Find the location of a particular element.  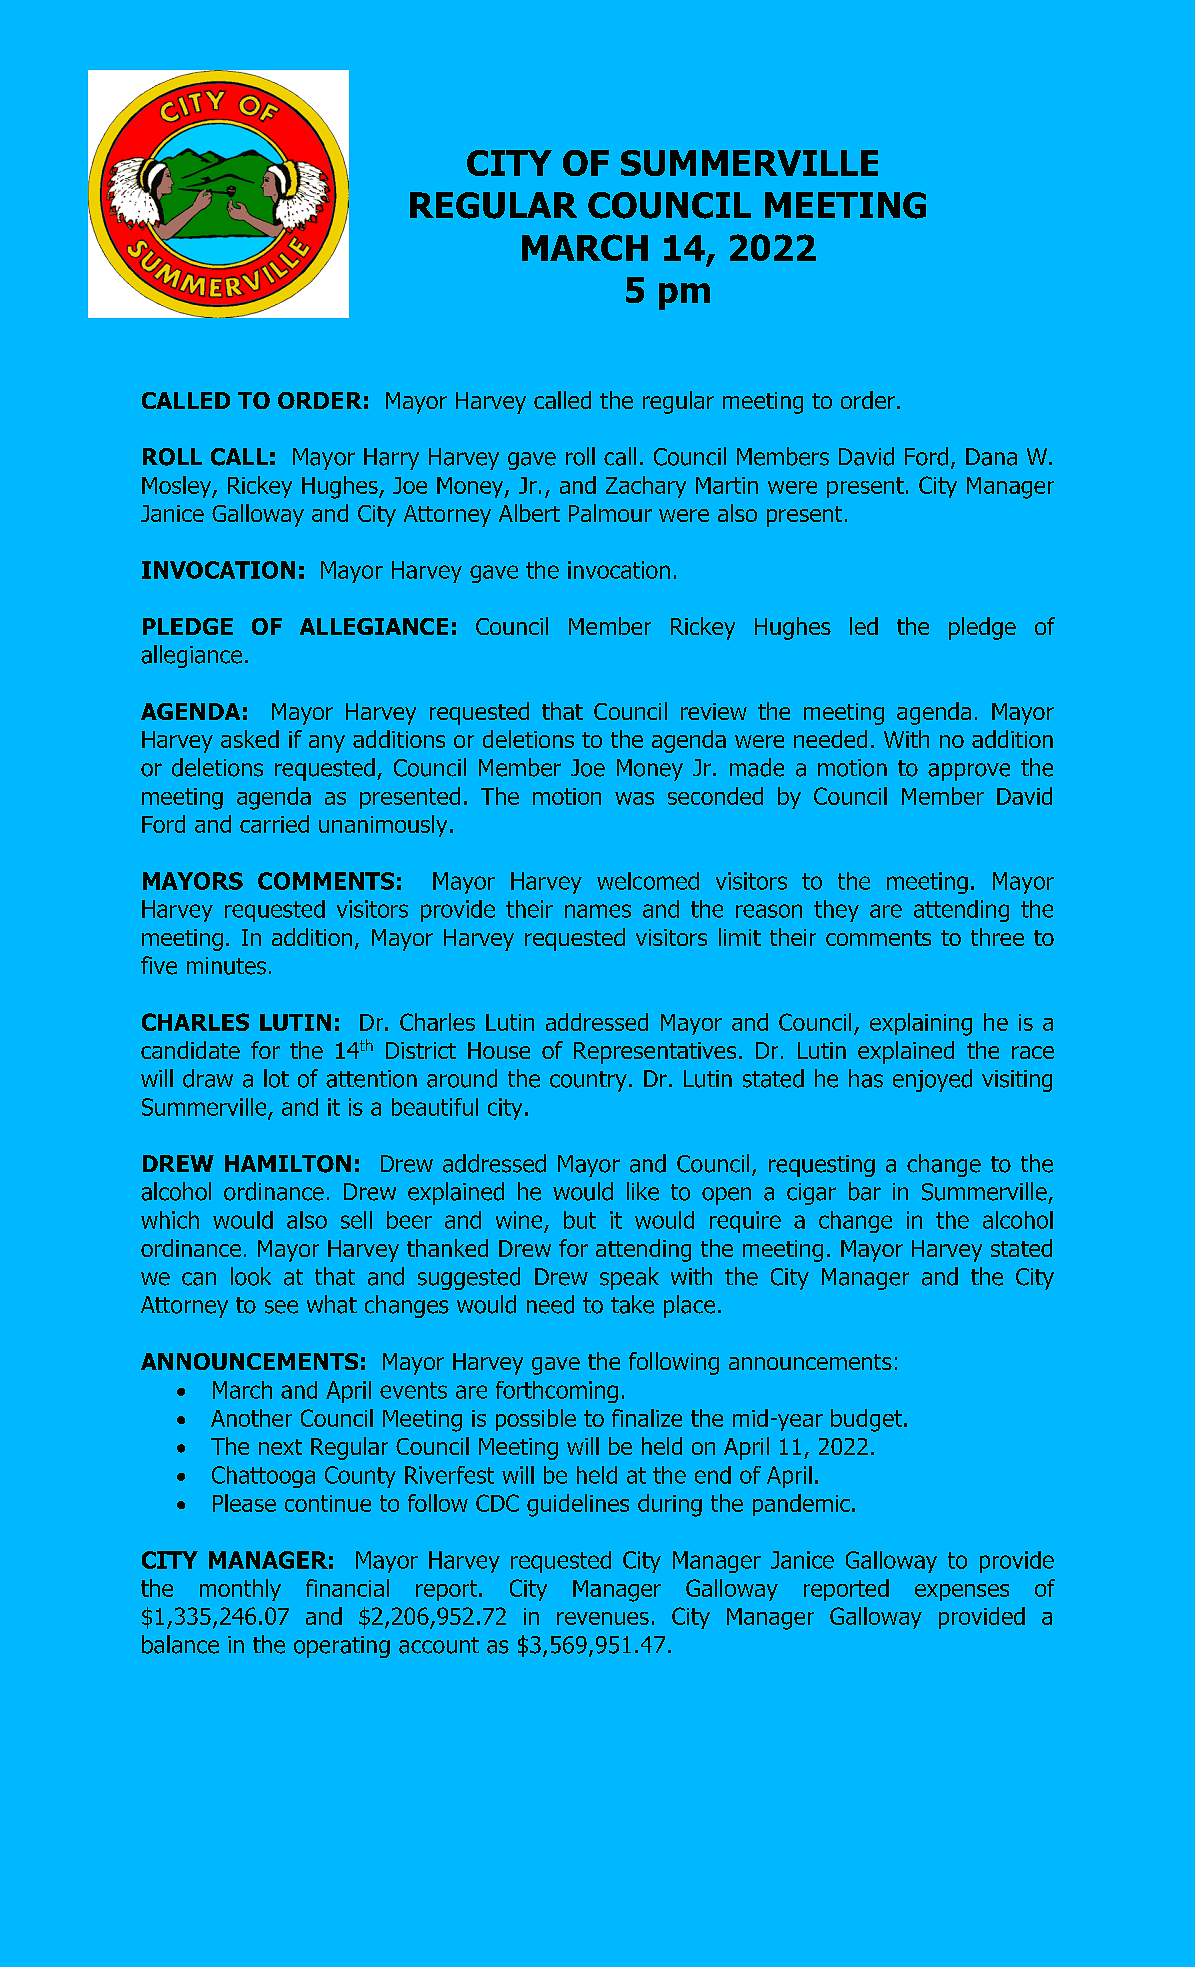

lot is located at coordinates (276, 1078).
